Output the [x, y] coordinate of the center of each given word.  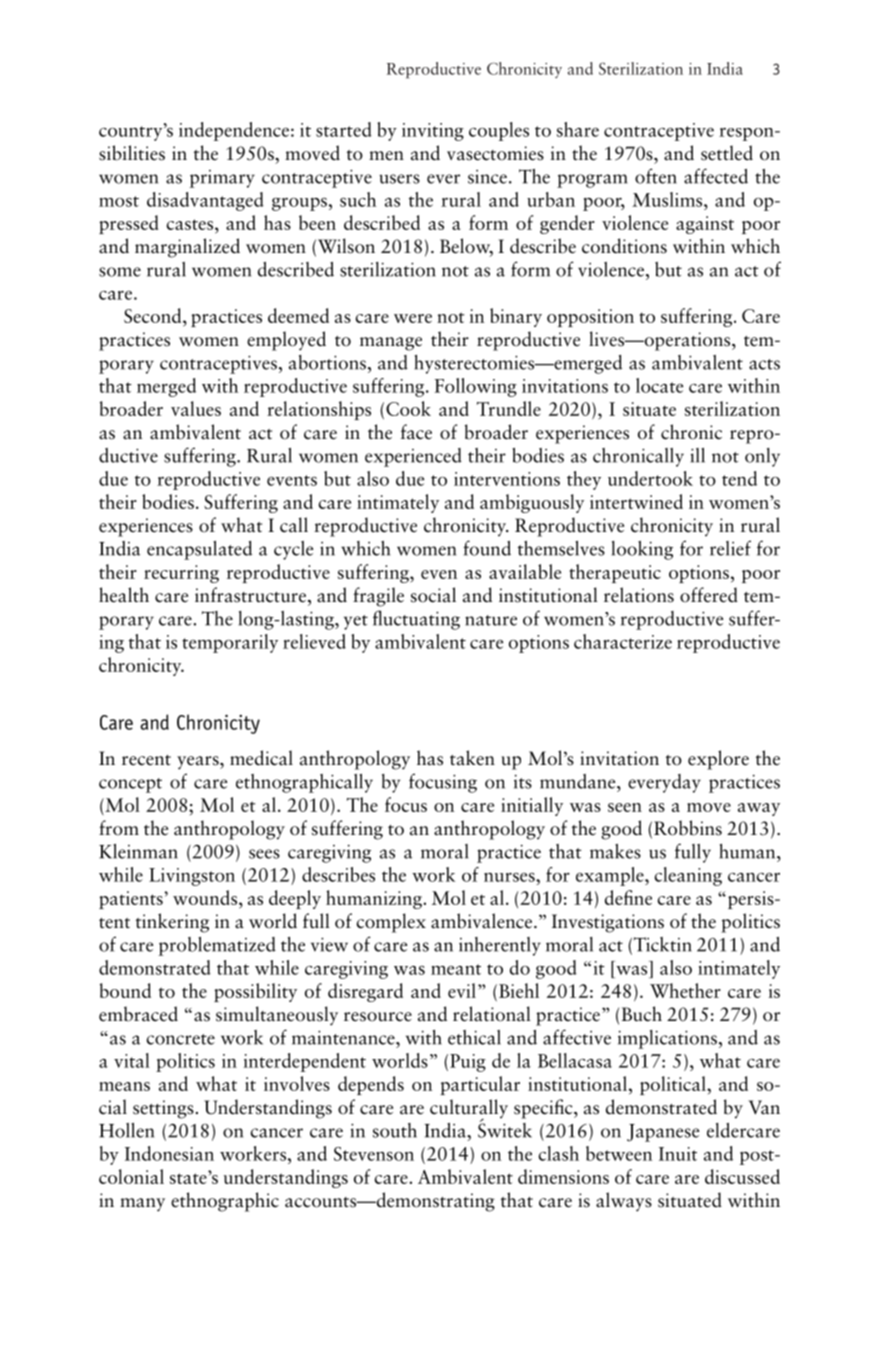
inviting [433, 132]
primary [222, 179]
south [395, 1130]
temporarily [230, 643]
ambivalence [483, 921]
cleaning [688, 876]
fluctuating [416, 620]
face [416, 432]
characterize [623, 641]
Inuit [678, 1154]
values [196, 408]
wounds [206, 897]
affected [716, 176]
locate [659, 385]
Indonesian [169, 1153]
